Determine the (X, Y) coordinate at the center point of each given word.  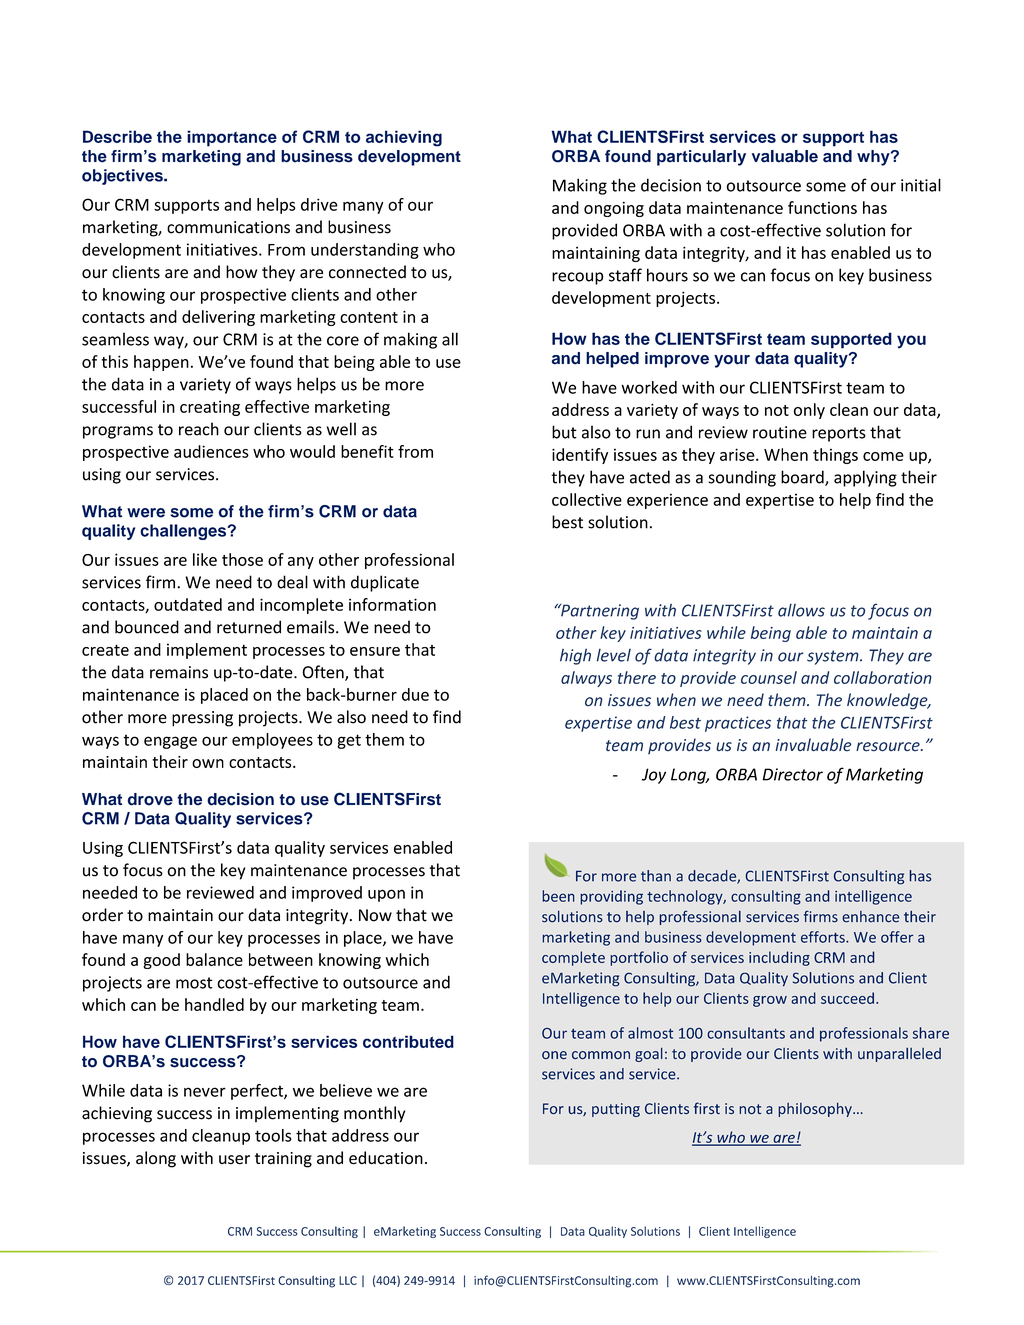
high (575, 656)
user (234, 1160)
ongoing (614, 209)
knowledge (888, 701)
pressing (202, 719)
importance (232, 138)
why (874, 158)
